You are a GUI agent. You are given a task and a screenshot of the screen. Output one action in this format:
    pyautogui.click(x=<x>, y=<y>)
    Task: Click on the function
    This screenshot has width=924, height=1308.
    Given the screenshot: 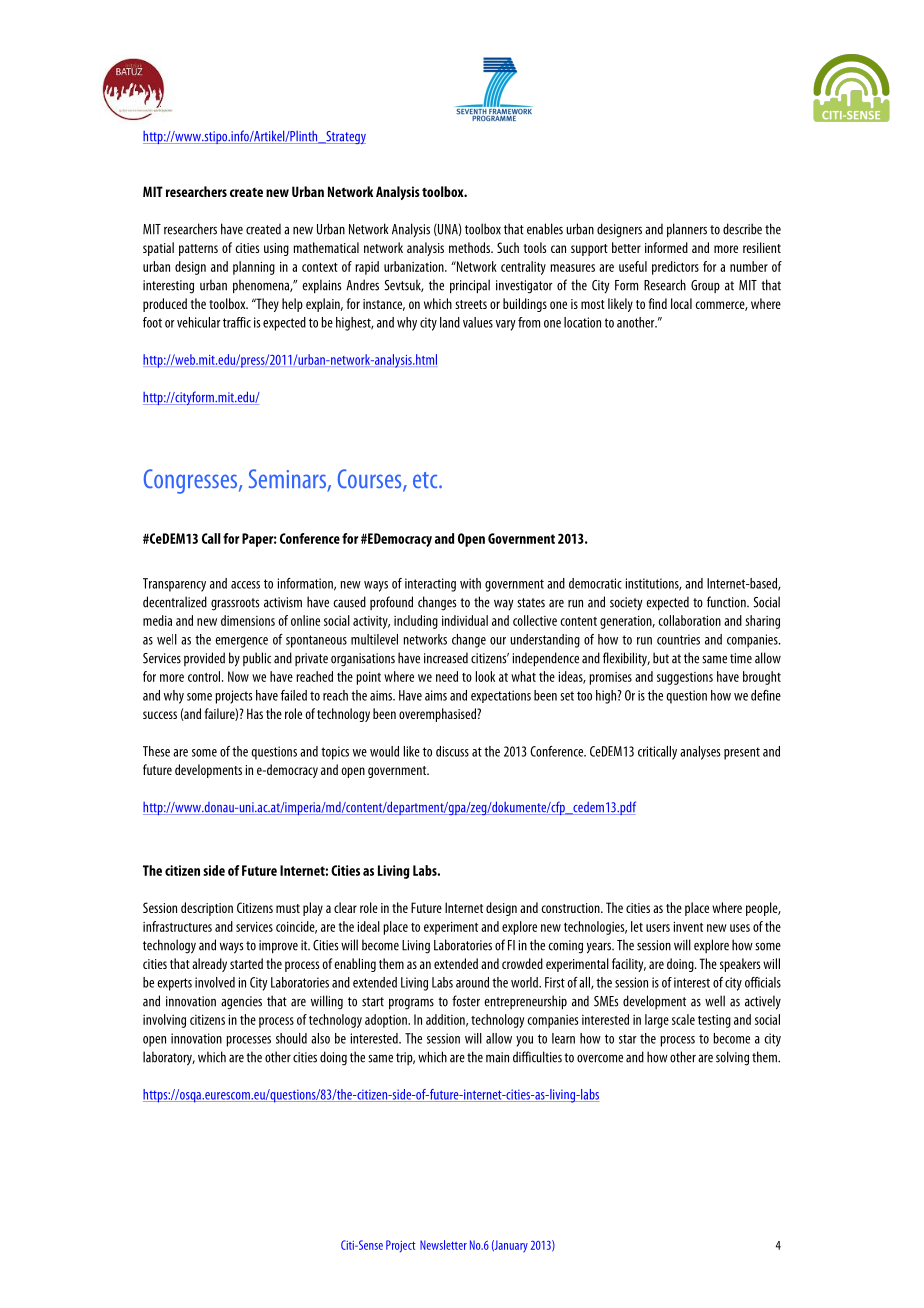 What is the action you would take?
    pyautogui.click(x=727, y=602)
